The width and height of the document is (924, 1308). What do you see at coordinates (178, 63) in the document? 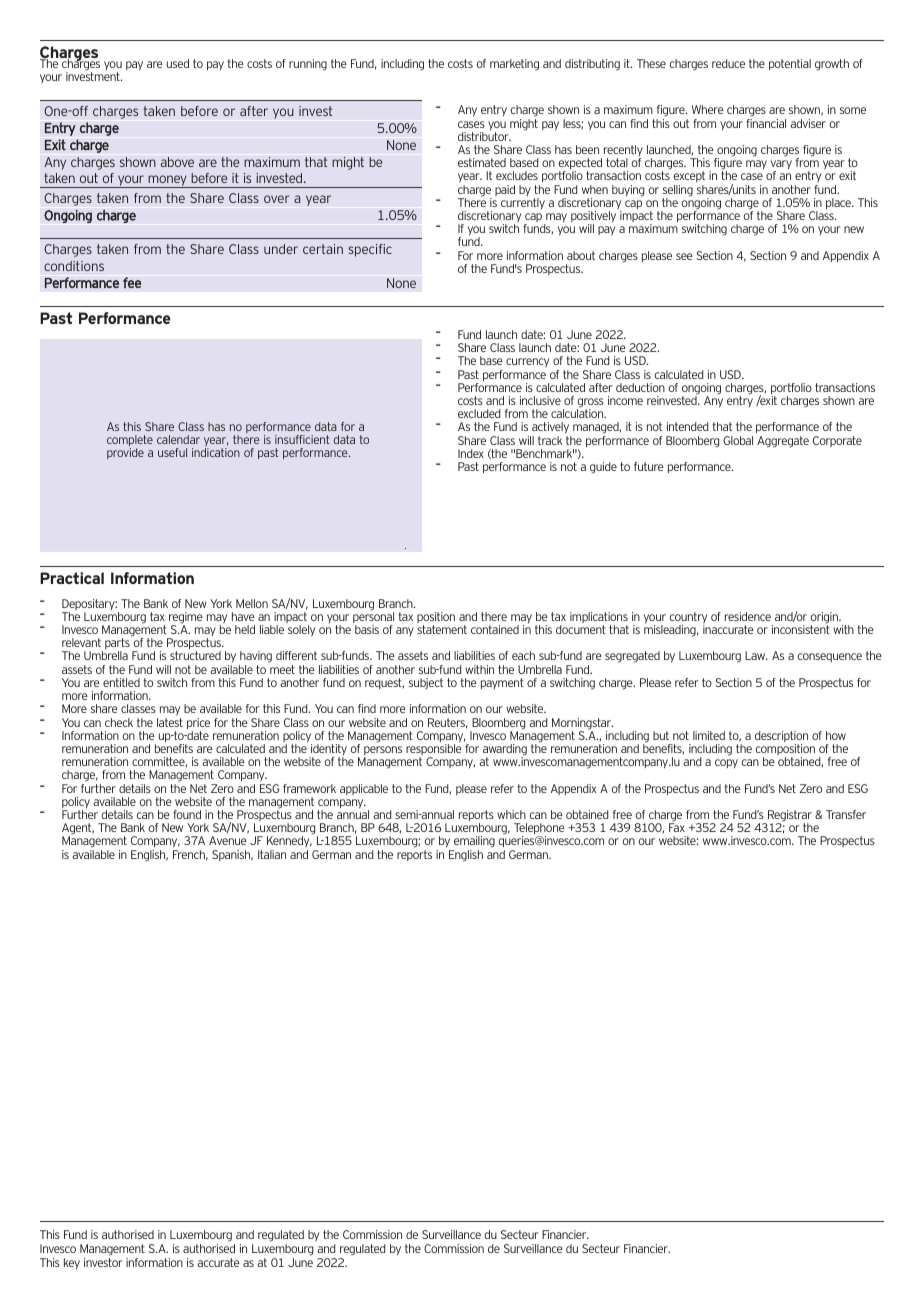
I see `used` at bounding box center [178, 63].
